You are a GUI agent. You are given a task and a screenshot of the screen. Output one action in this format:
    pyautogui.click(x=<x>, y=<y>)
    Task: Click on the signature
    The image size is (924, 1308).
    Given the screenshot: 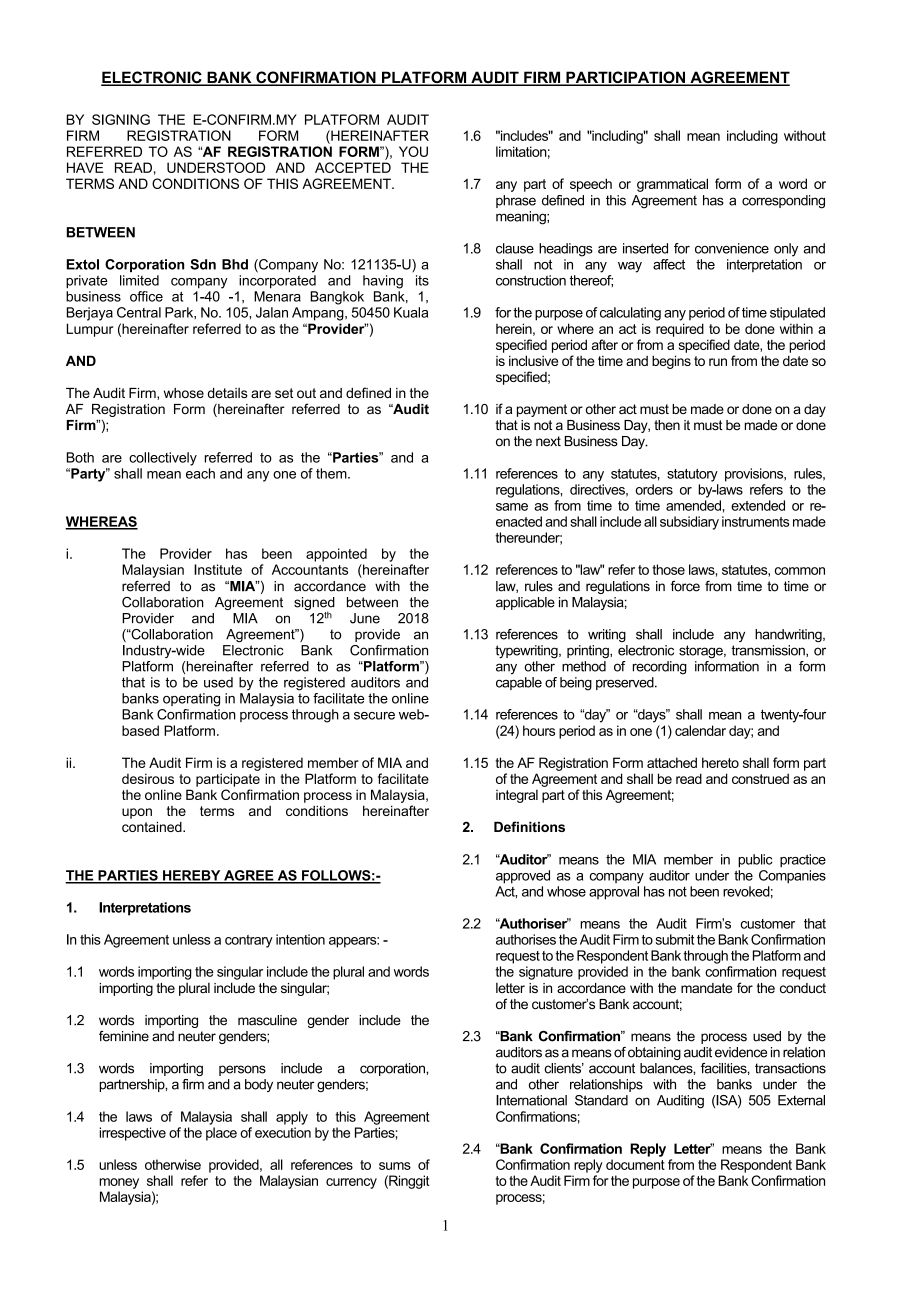 What is the action you would take?
    pyautogui.click(x=546, y=973)
